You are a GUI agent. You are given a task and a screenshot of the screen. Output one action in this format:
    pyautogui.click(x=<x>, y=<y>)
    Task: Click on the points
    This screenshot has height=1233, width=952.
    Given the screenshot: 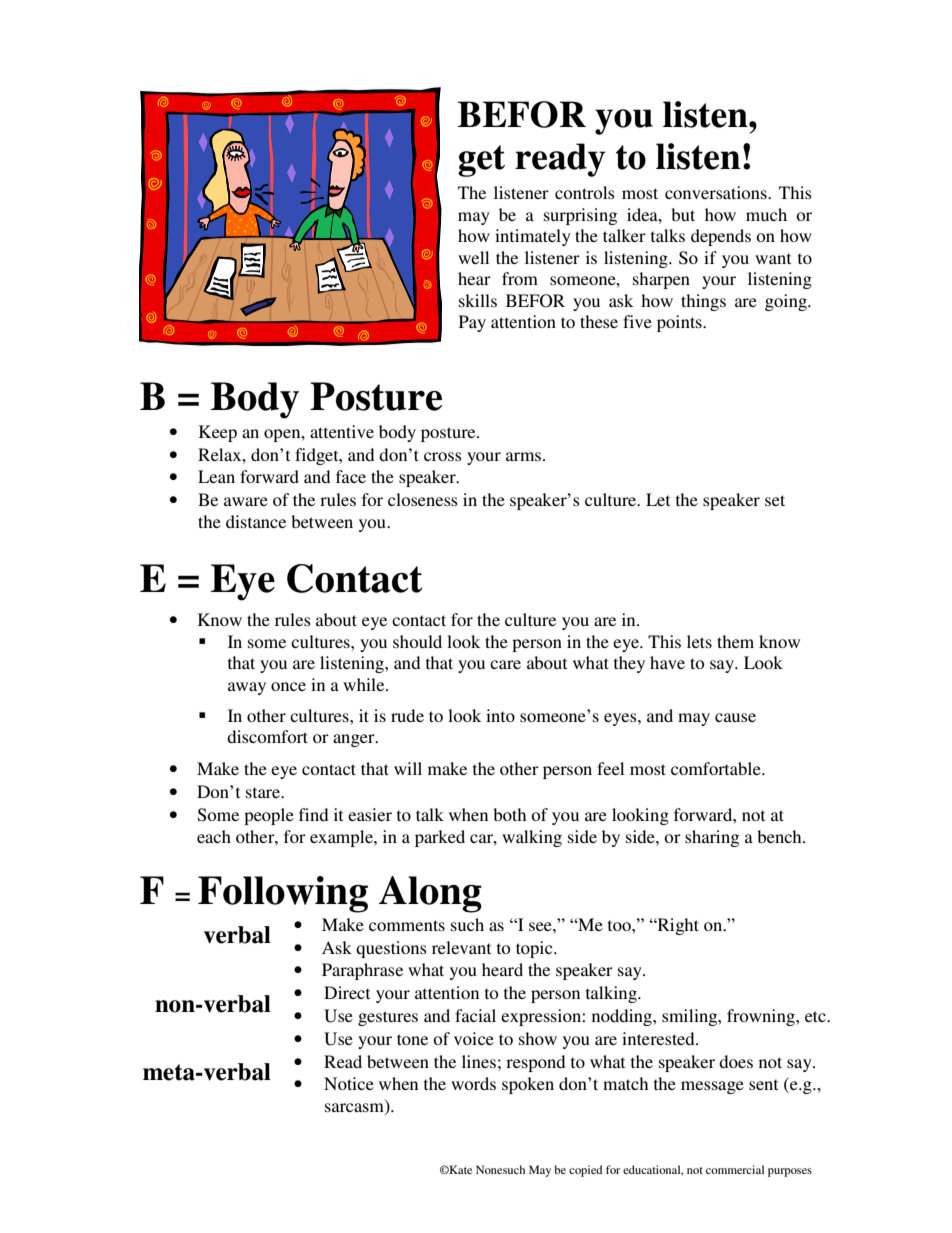 What is the action you would take?
    pyautogui.click(x=680, y=323)
